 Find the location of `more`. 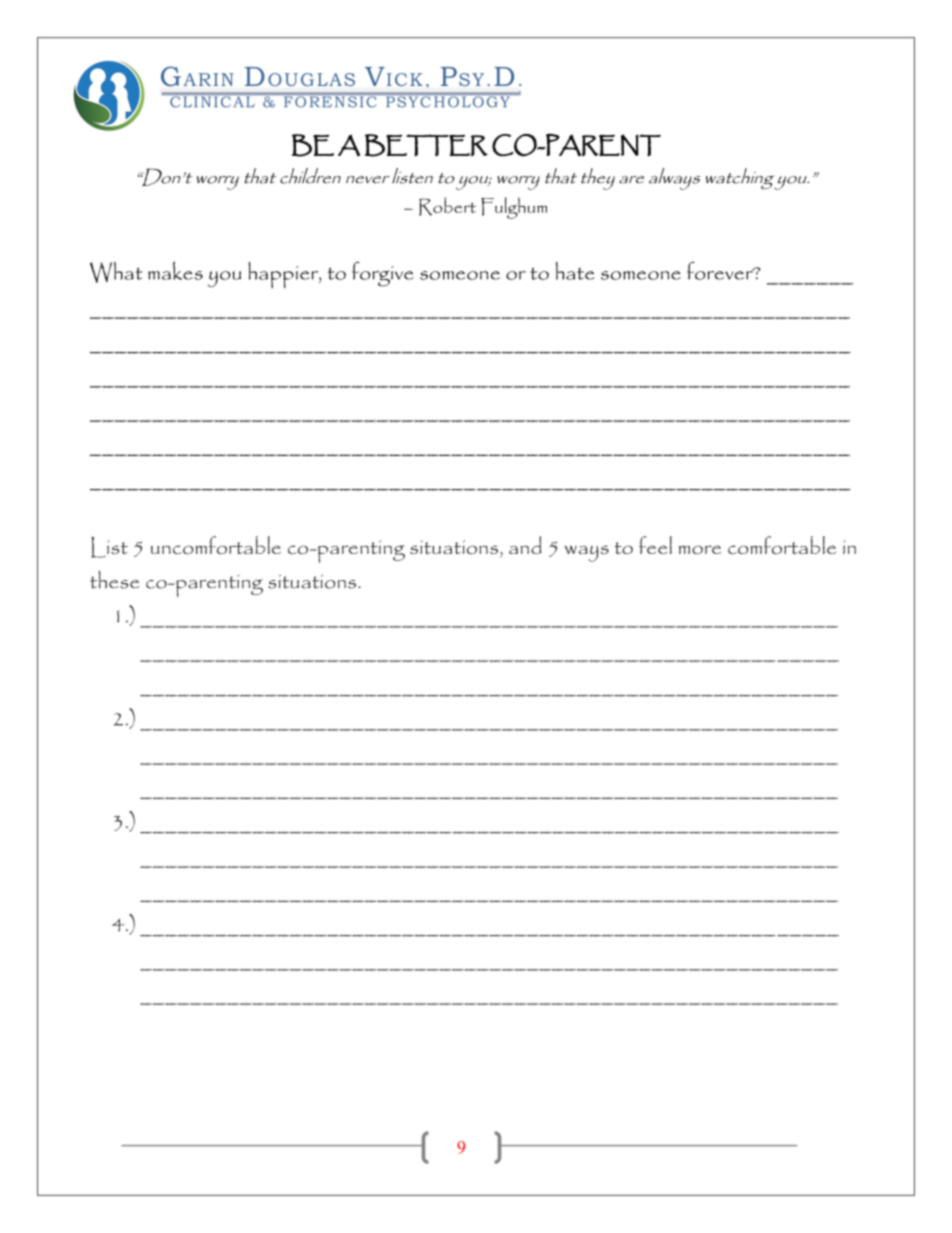

more is located at coordinates (700, 549).
